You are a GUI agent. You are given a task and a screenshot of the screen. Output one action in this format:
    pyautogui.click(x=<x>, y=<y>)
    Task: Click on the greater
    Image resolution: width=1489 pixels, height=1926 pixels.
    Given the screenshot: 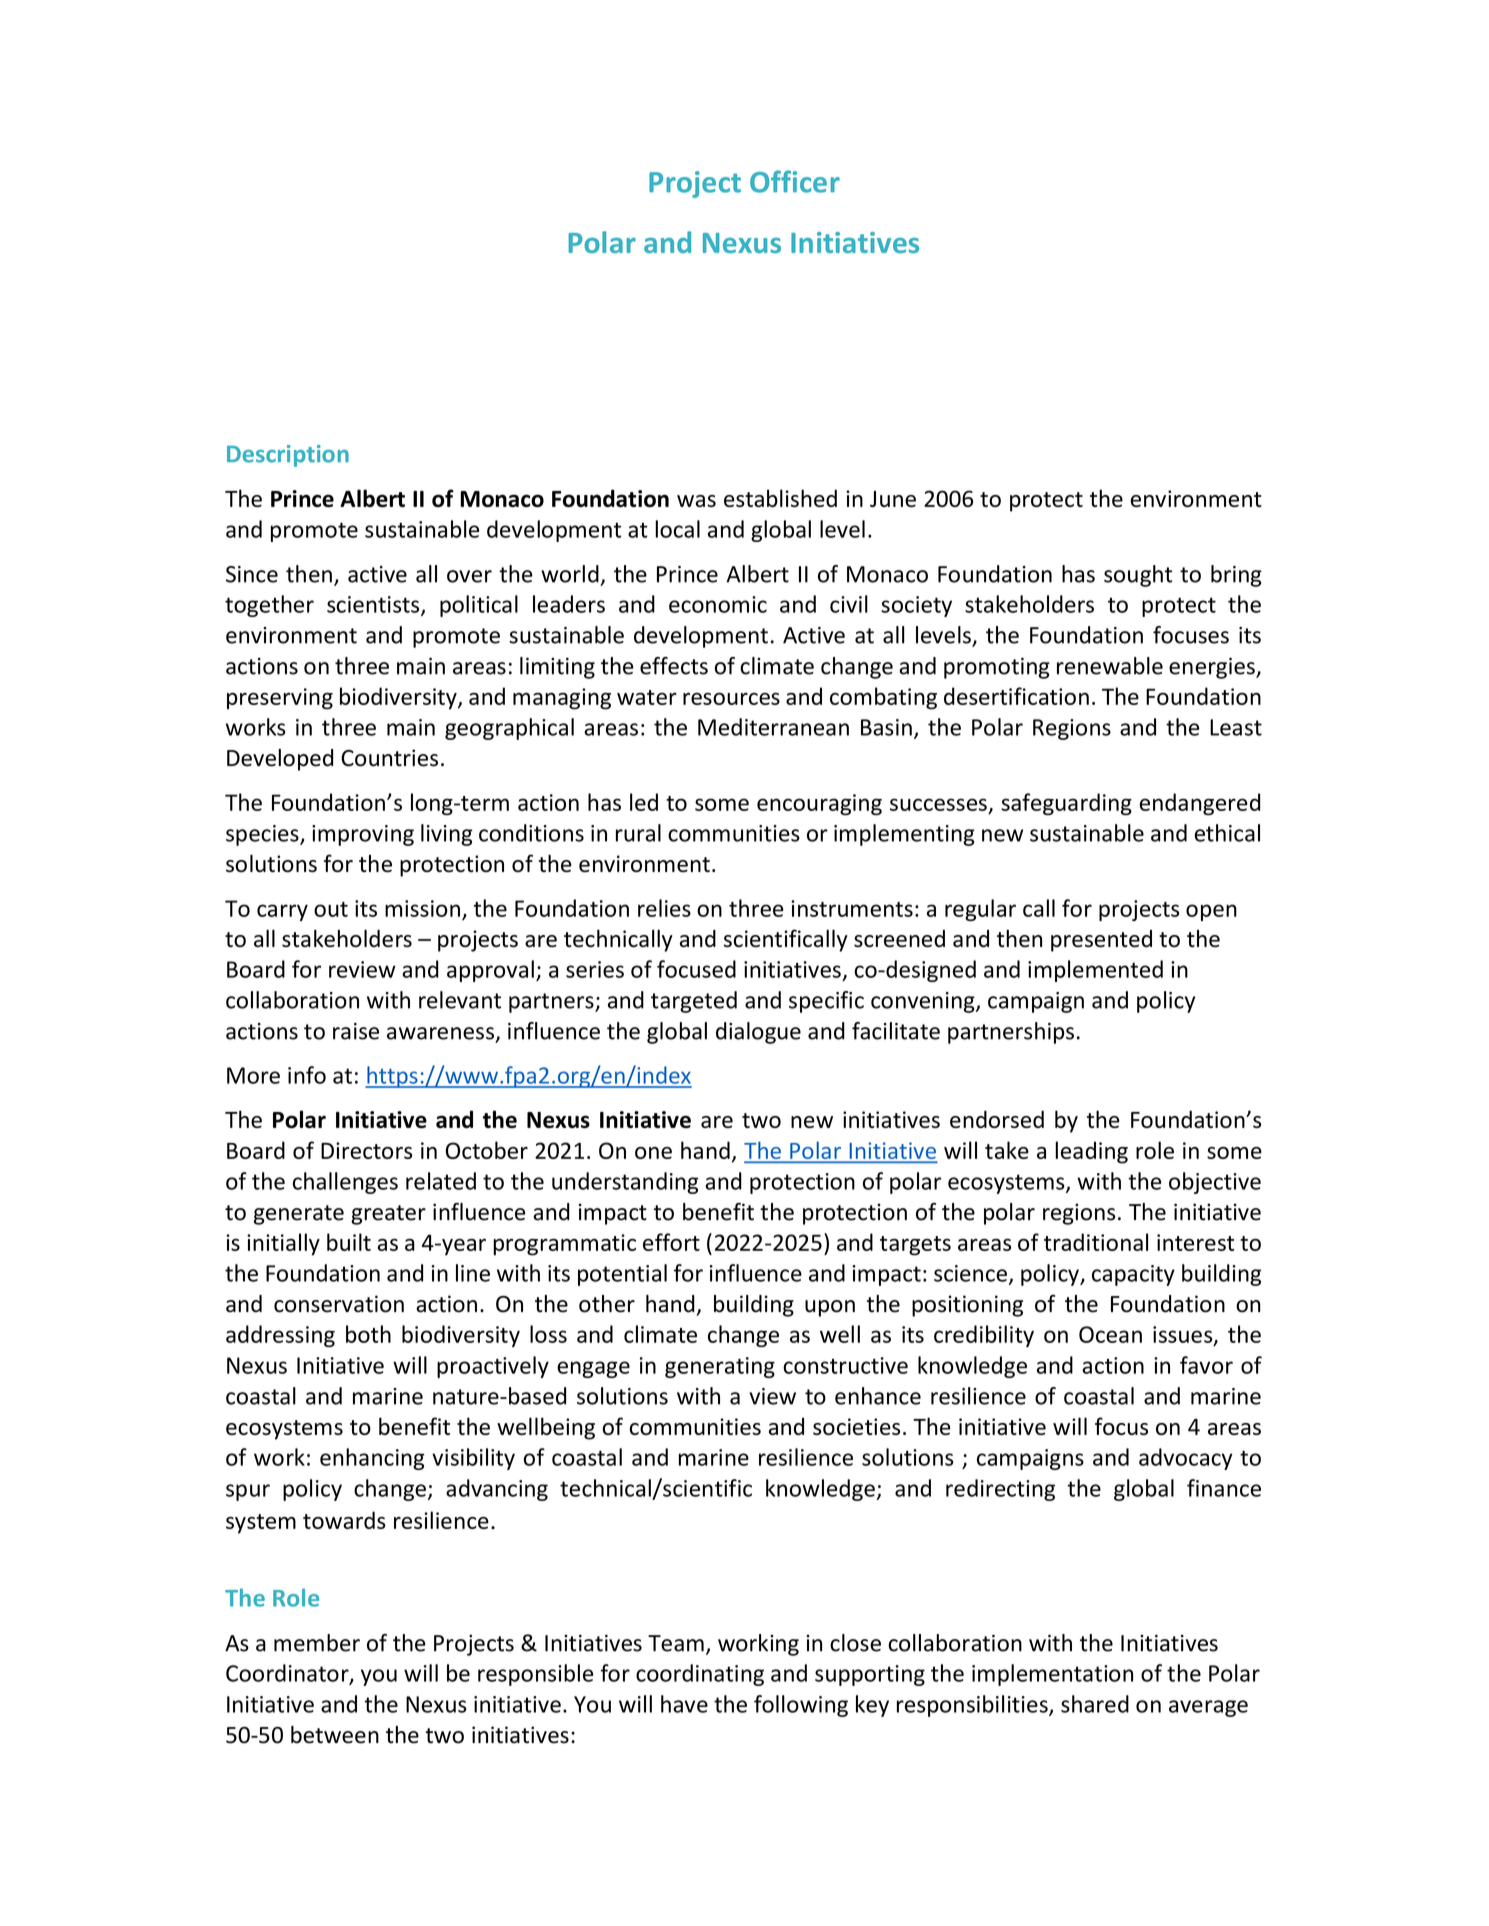 What is the action you would take?
    pyautogui.click(x=388, y=1215)
